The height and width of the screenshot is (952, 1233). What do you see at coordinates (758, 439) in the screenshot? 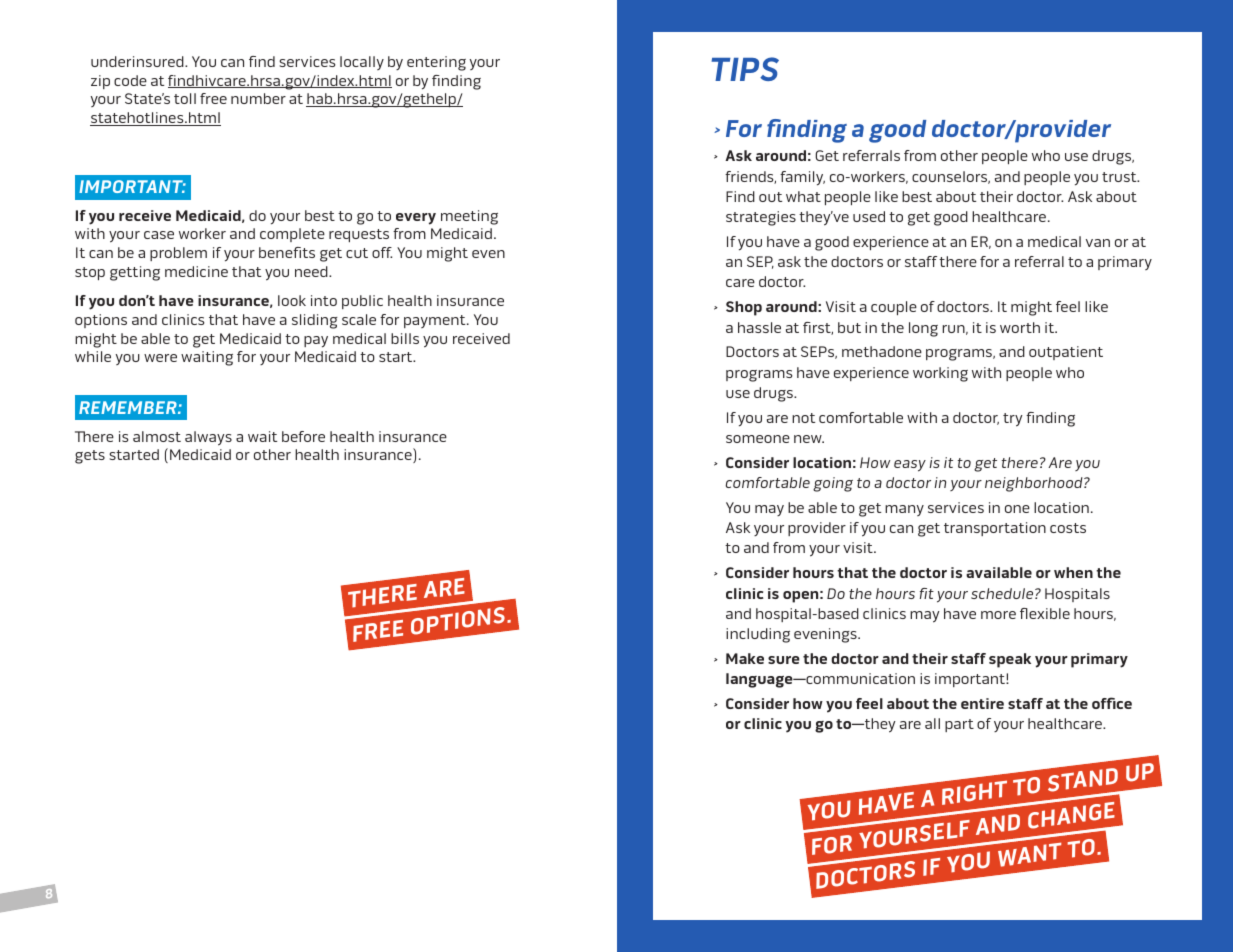
I see `someone` at bounding box center [758, 439].
